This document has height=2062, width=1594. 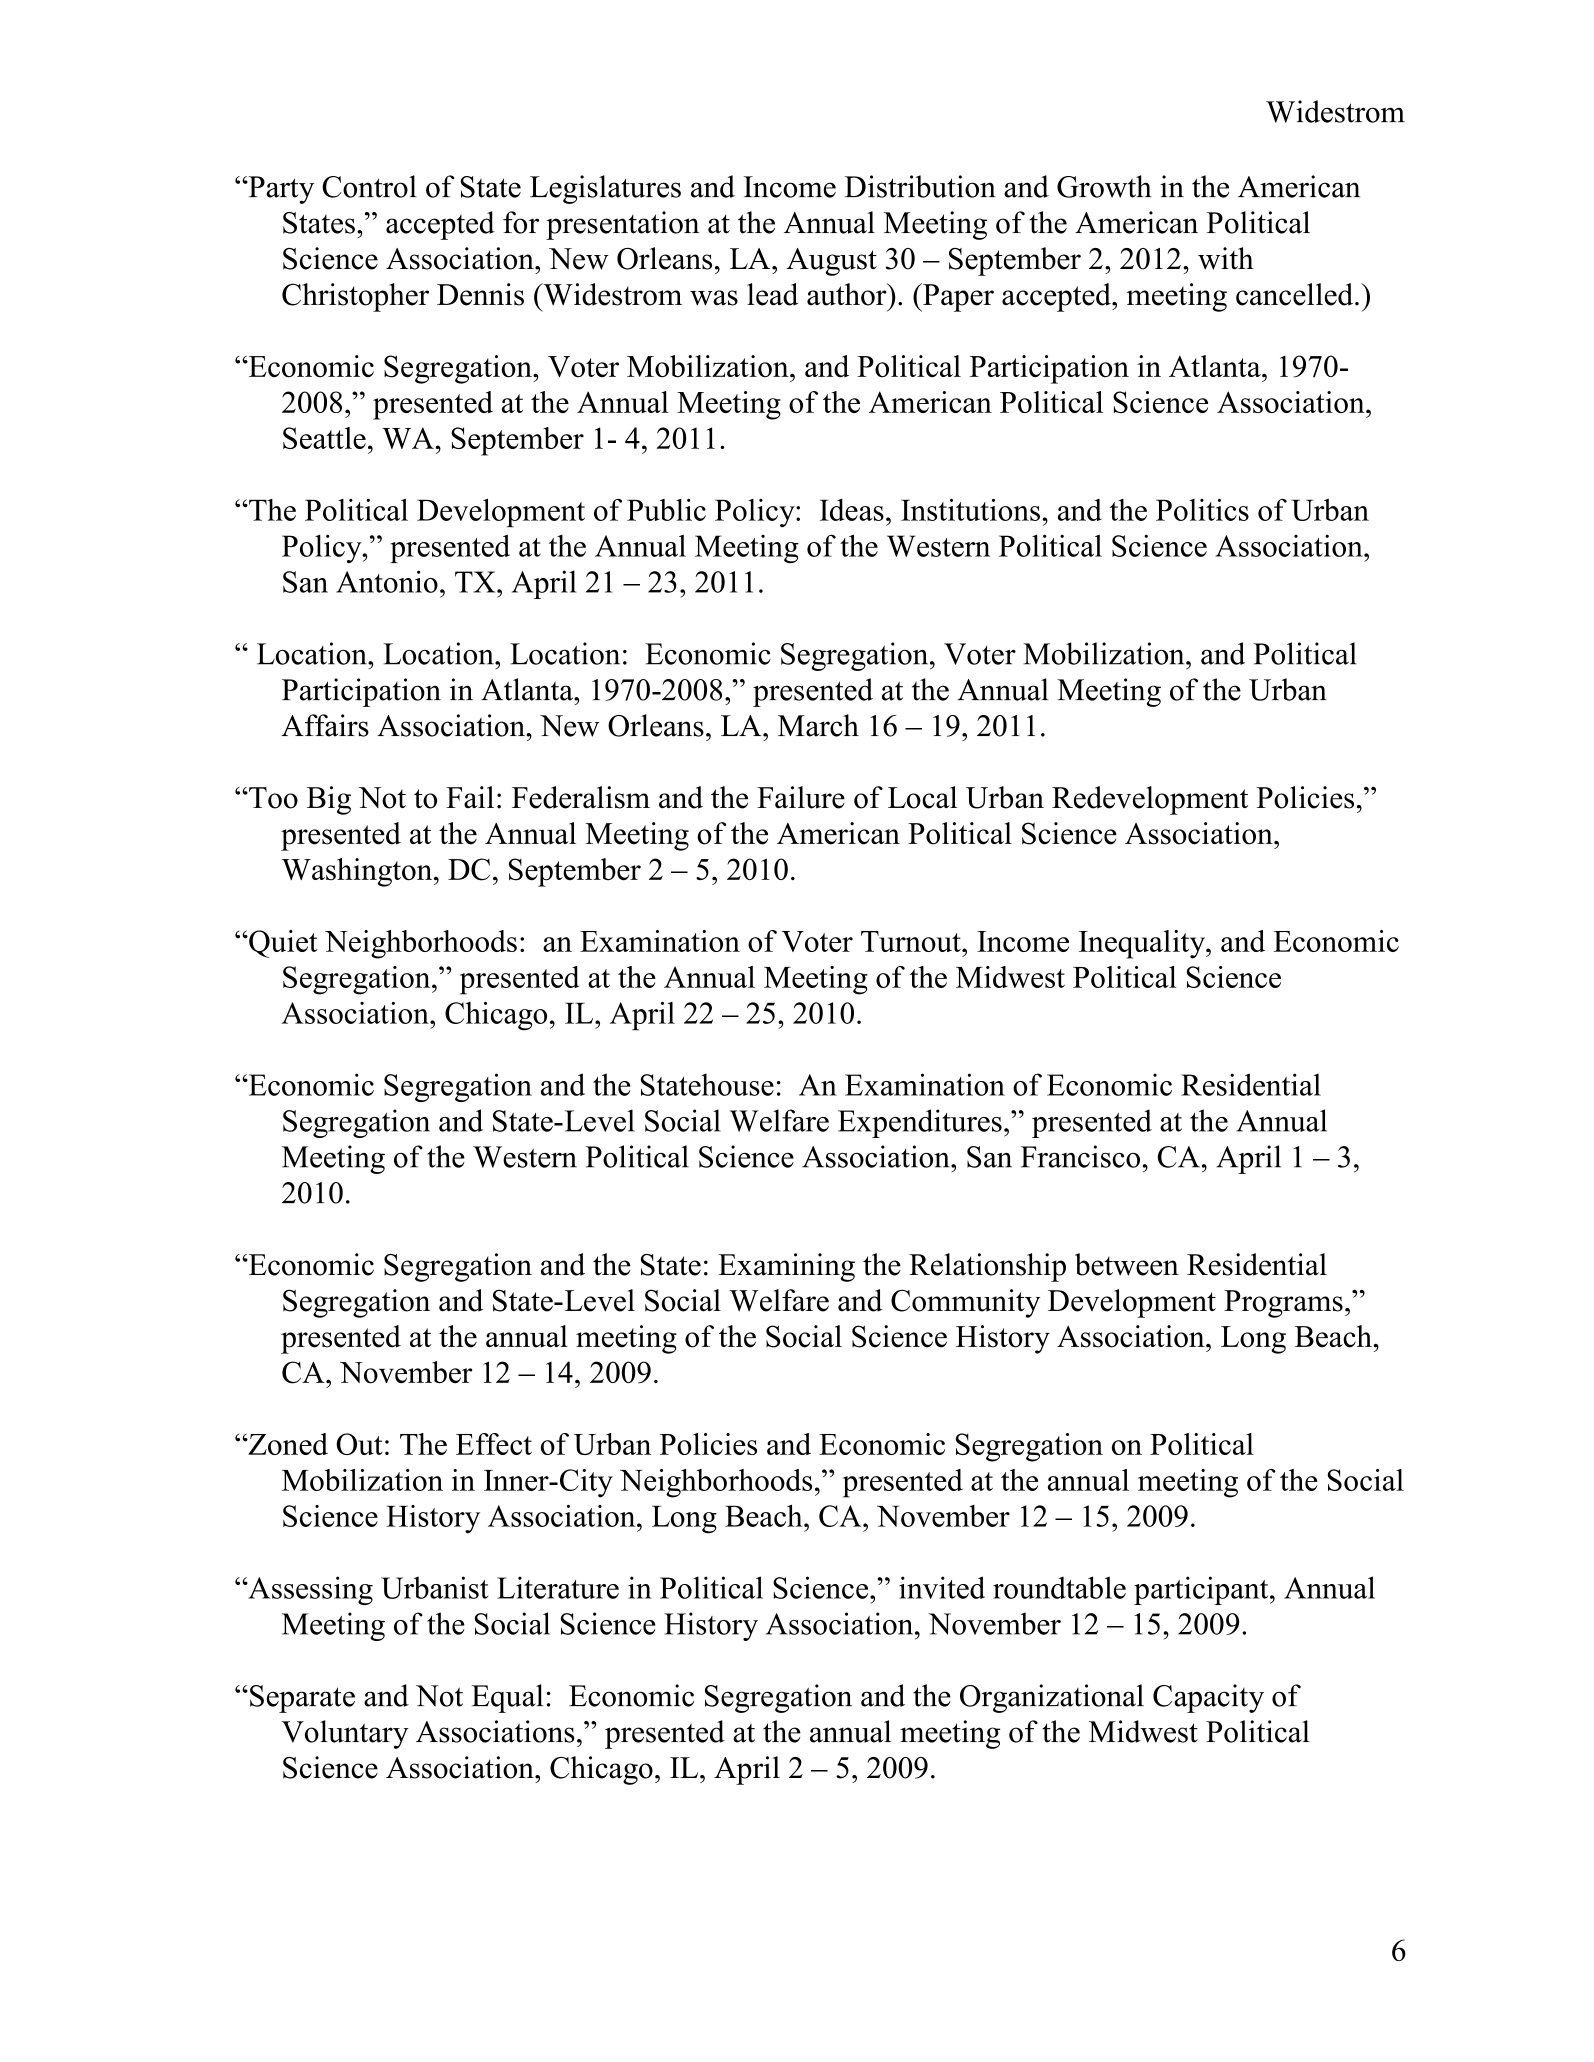 What do you see at coordinates (369, 186) in the document?
I see `Control` at bounding box center [369, 186].
